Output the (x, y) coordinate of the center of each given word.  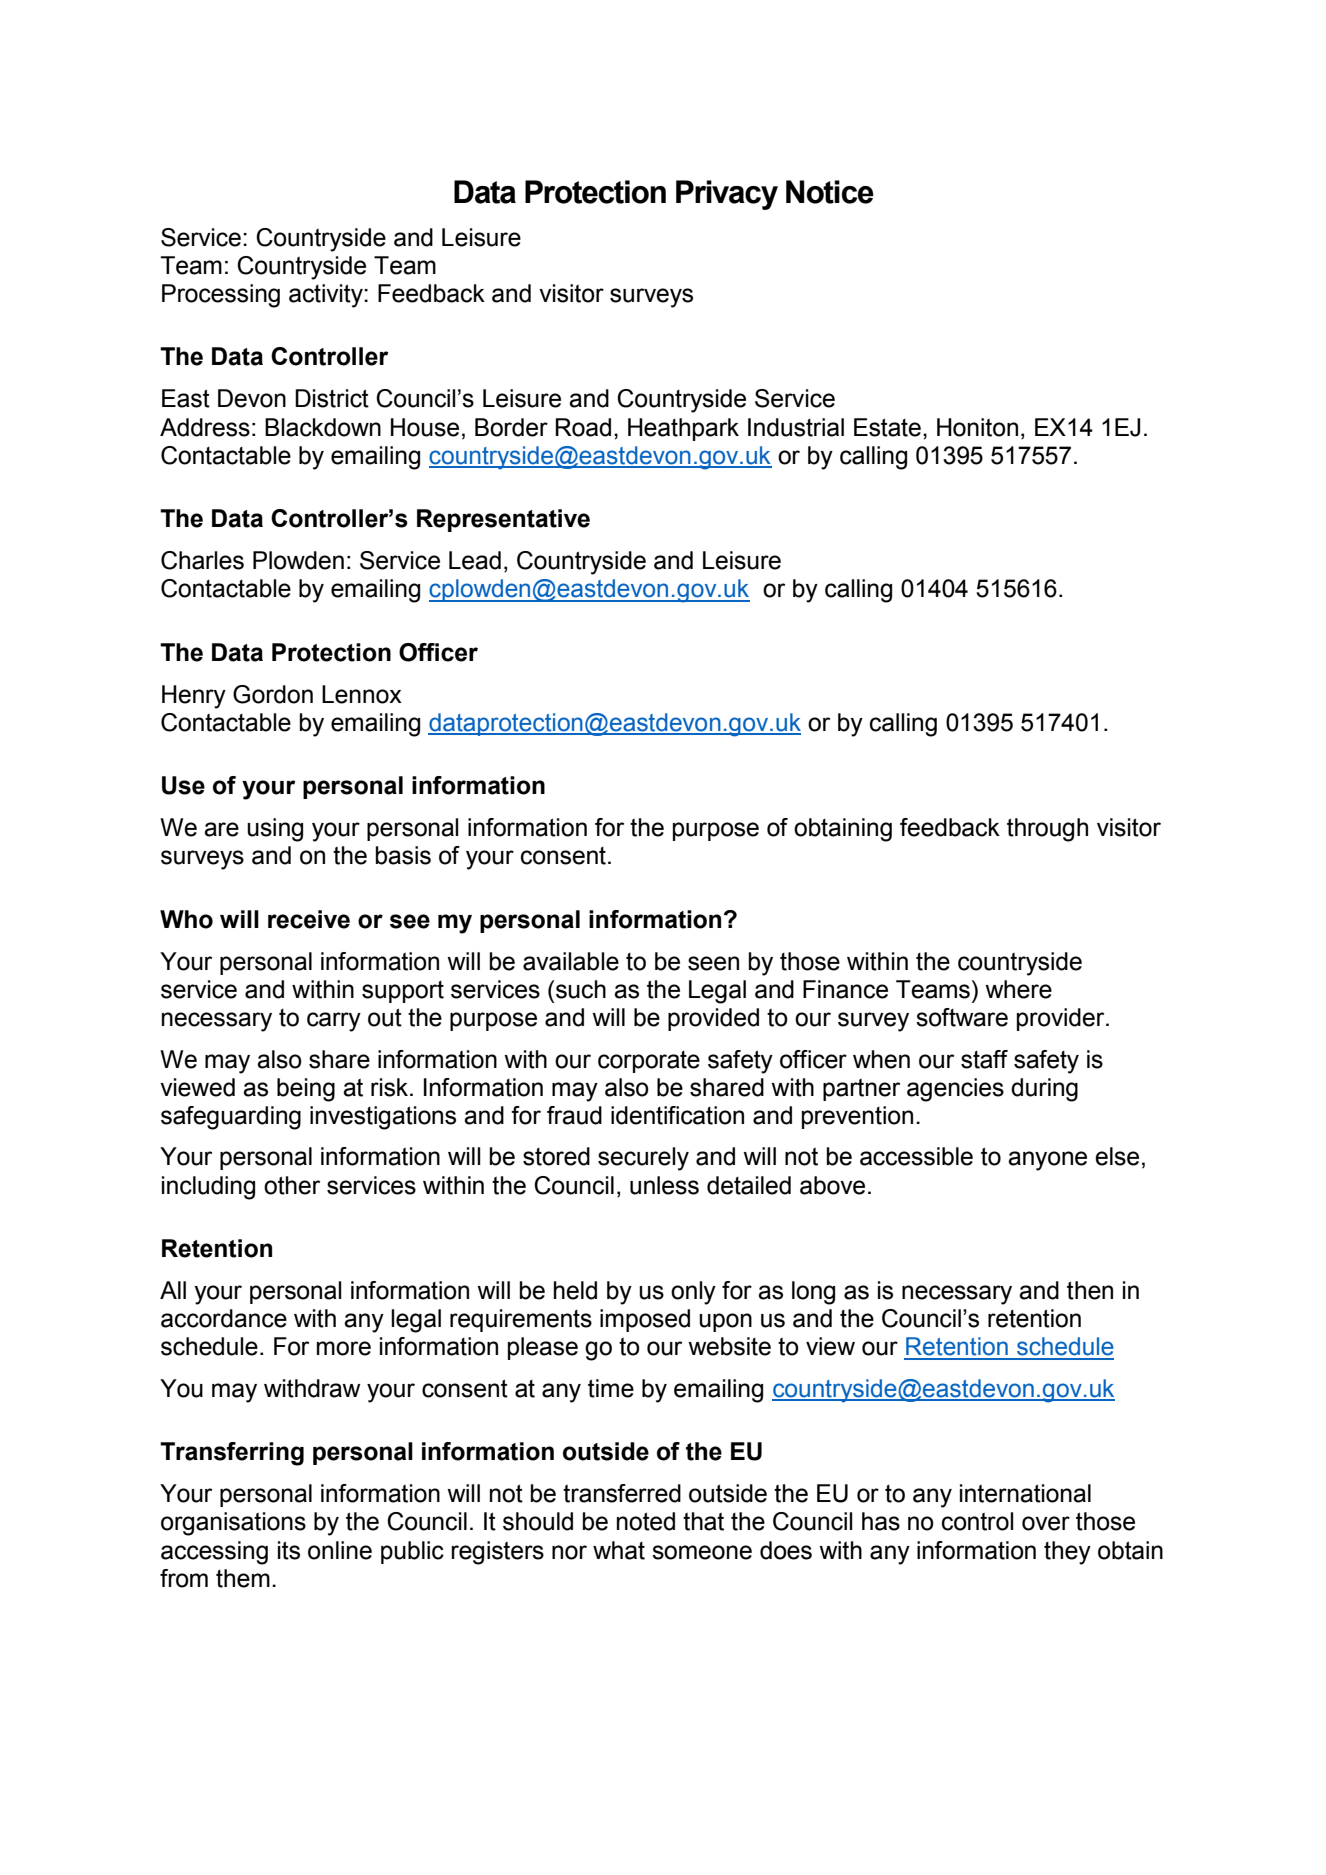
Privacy (727, 195)
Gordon (273, 694)
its (289, 1550)
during (1044, 1090)
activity (327, 296)
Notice (830, 192)
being (306, 1090)
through (1047, 830)
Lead (475, 560)
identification (677, 1115)
